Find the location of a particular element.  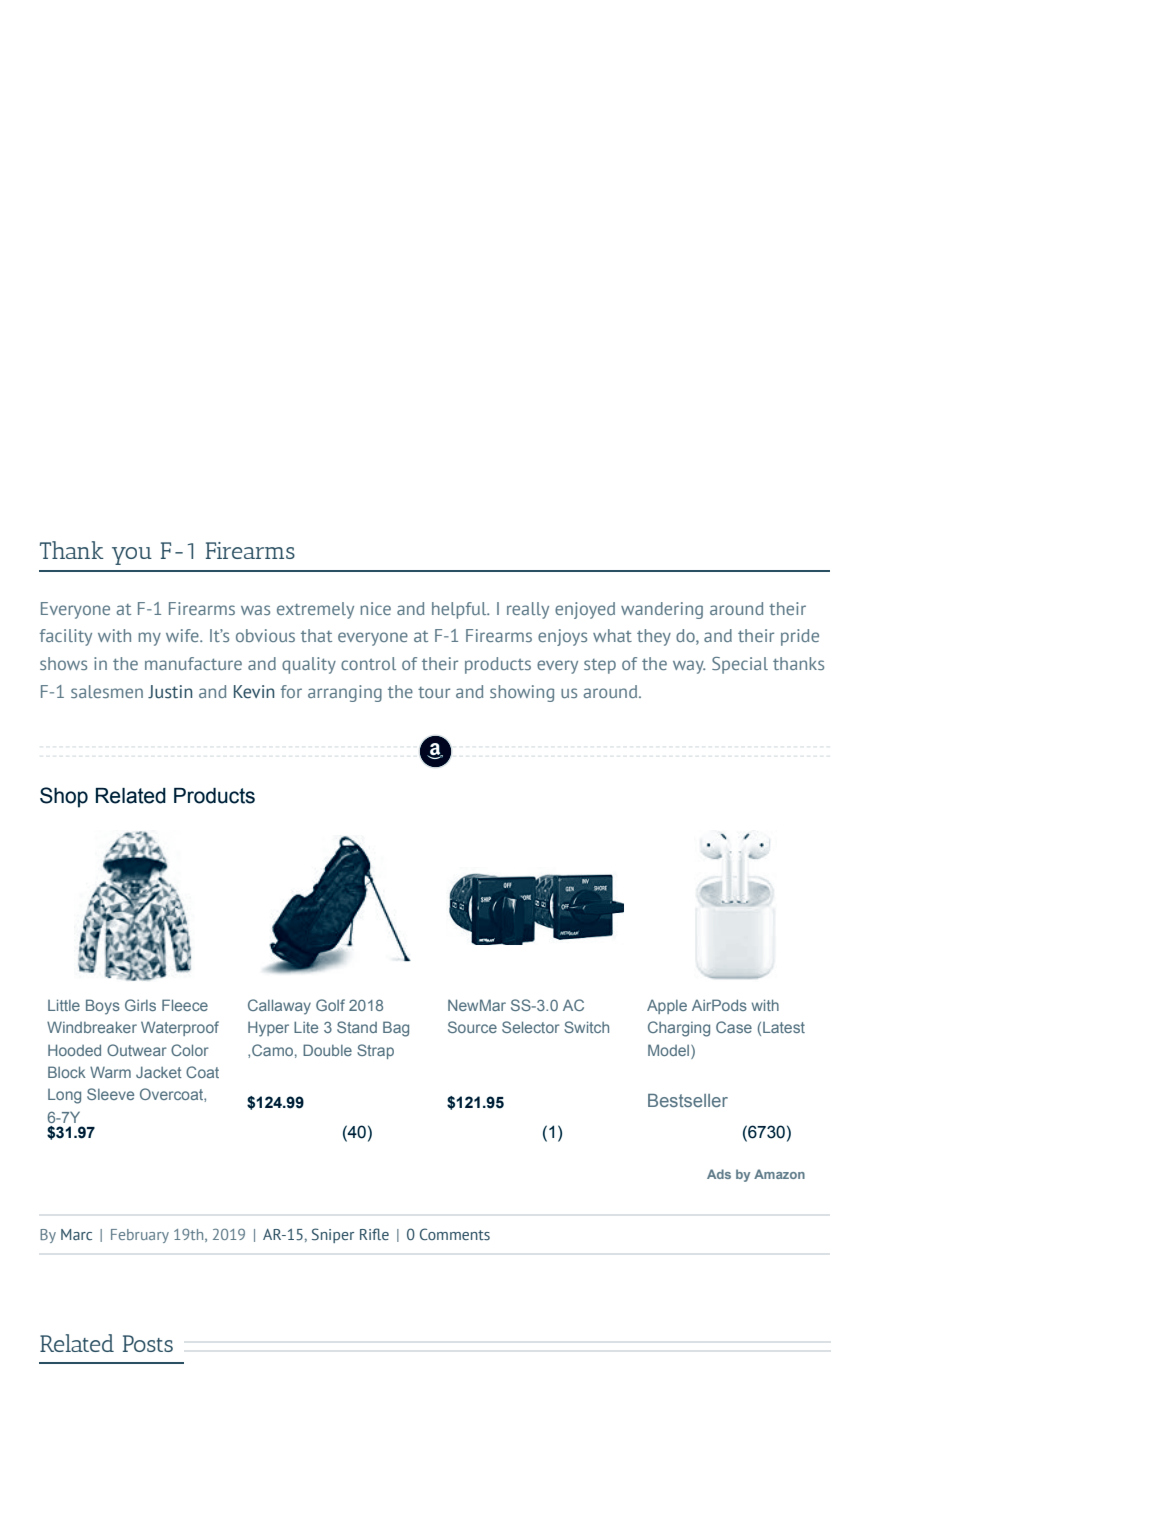

Strap is located at coordinates (375, 1051).
